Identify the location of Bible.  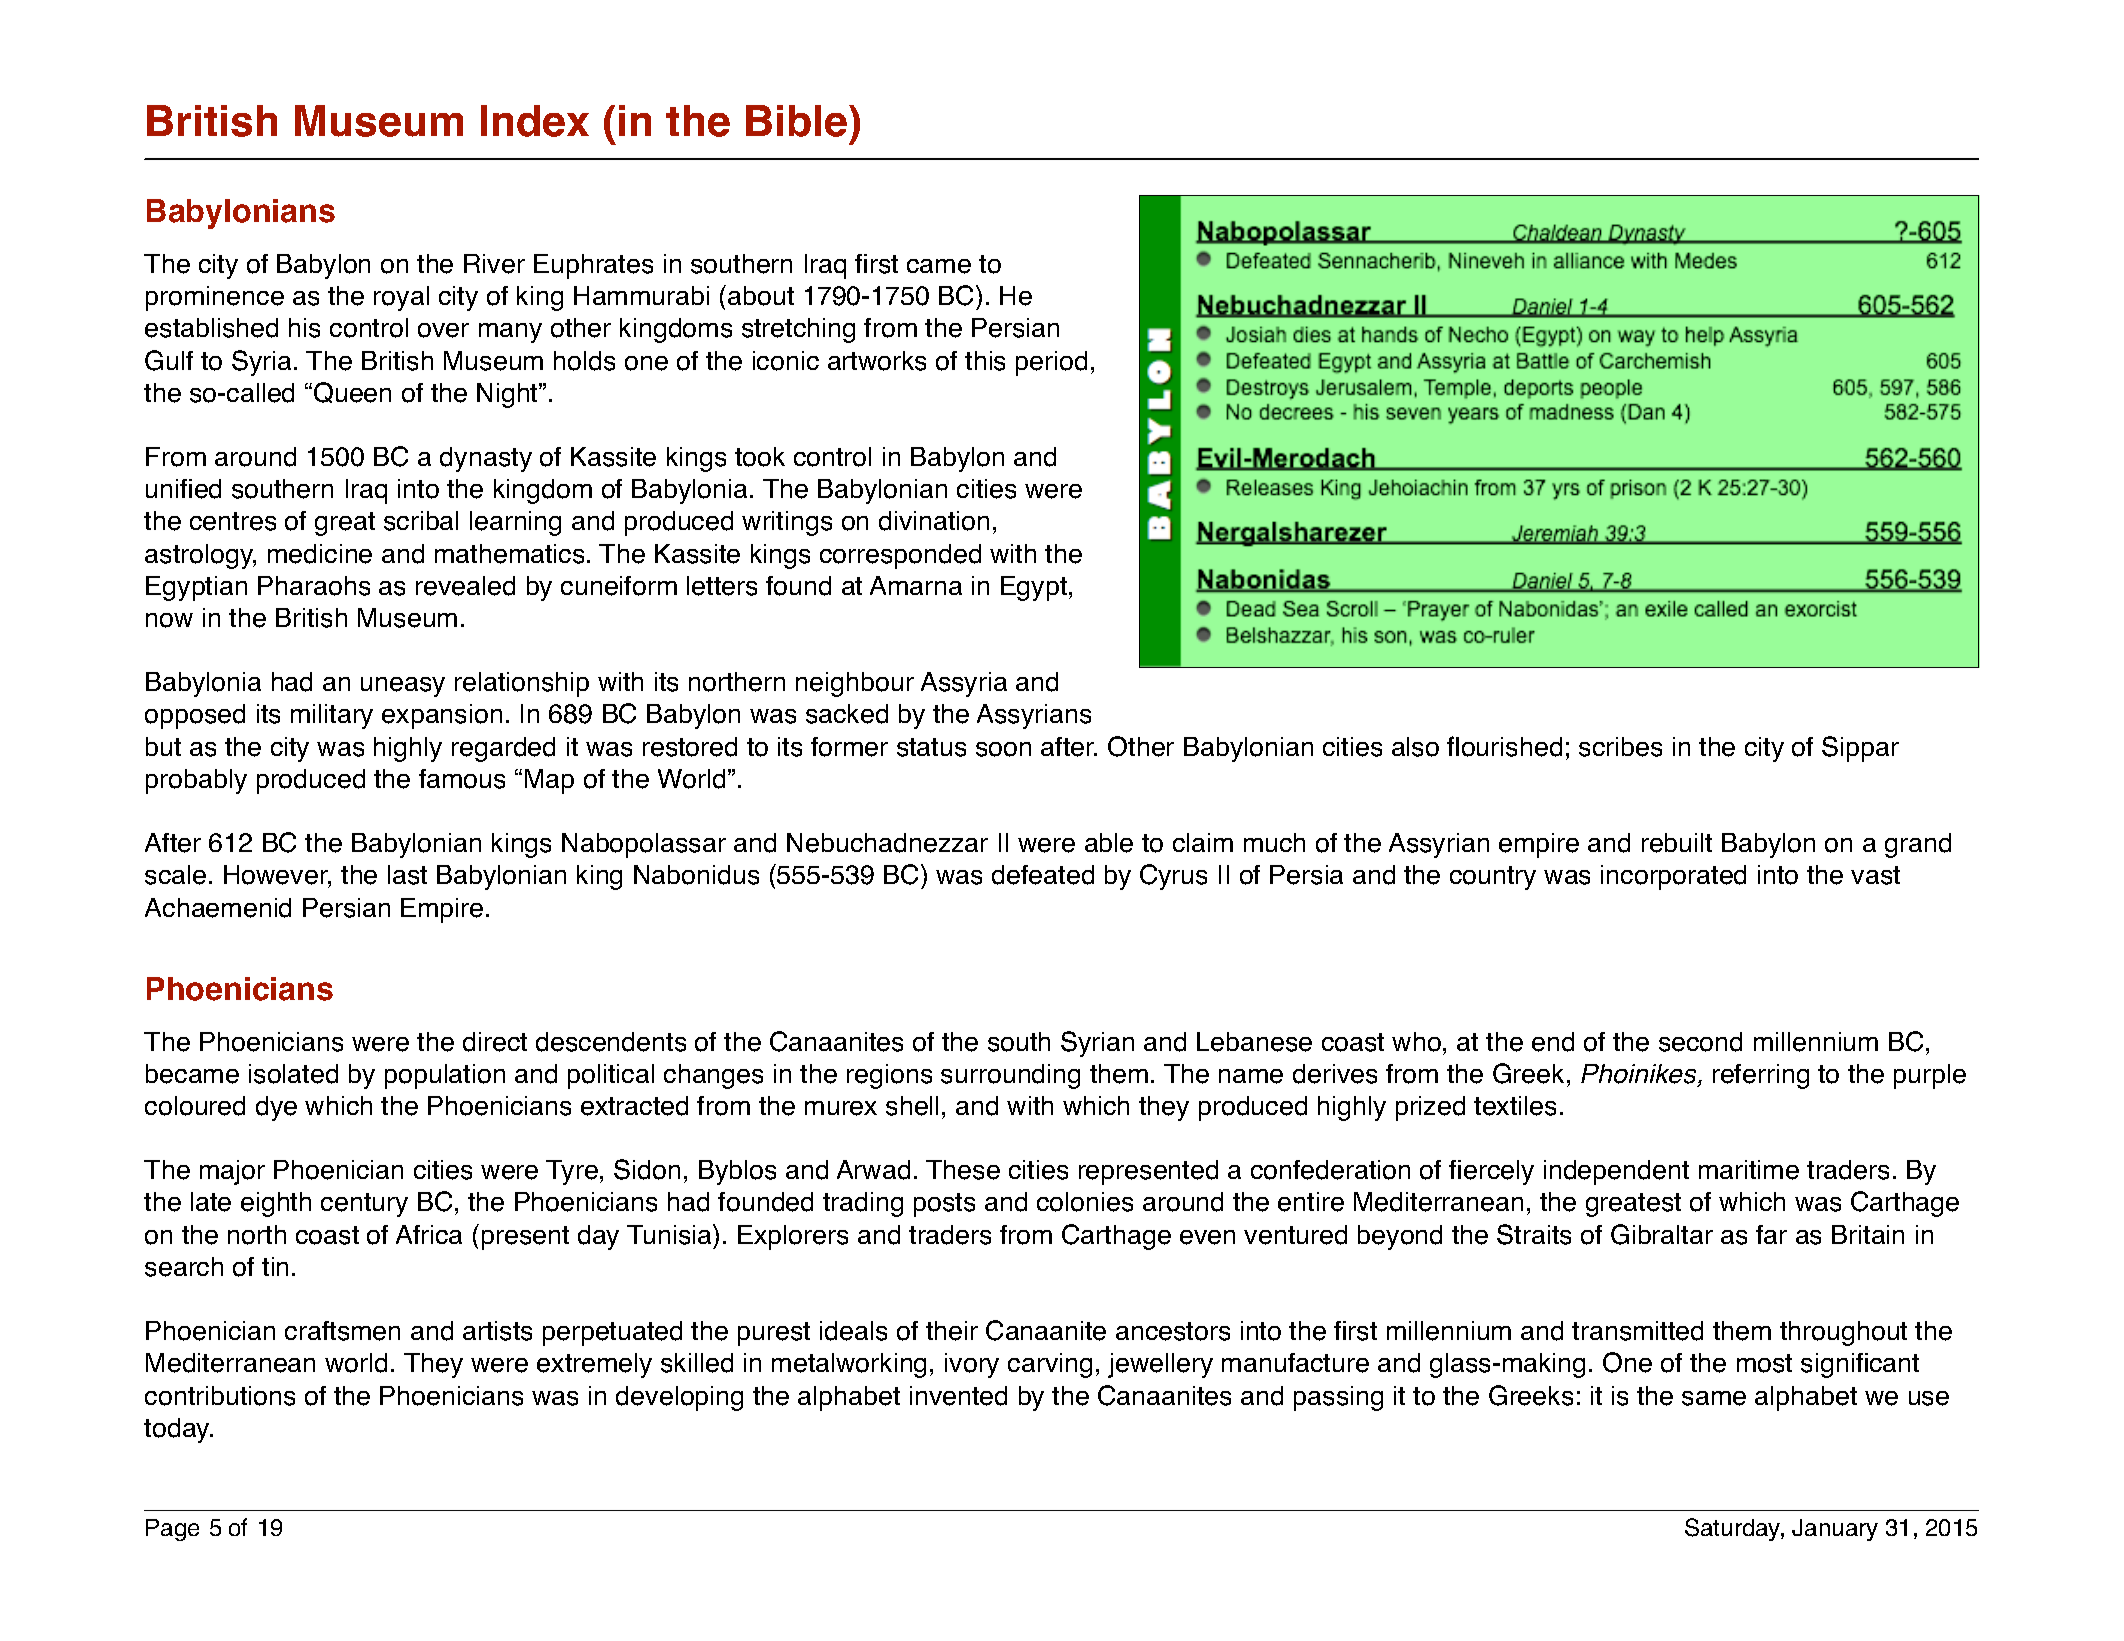
(796, 121).
